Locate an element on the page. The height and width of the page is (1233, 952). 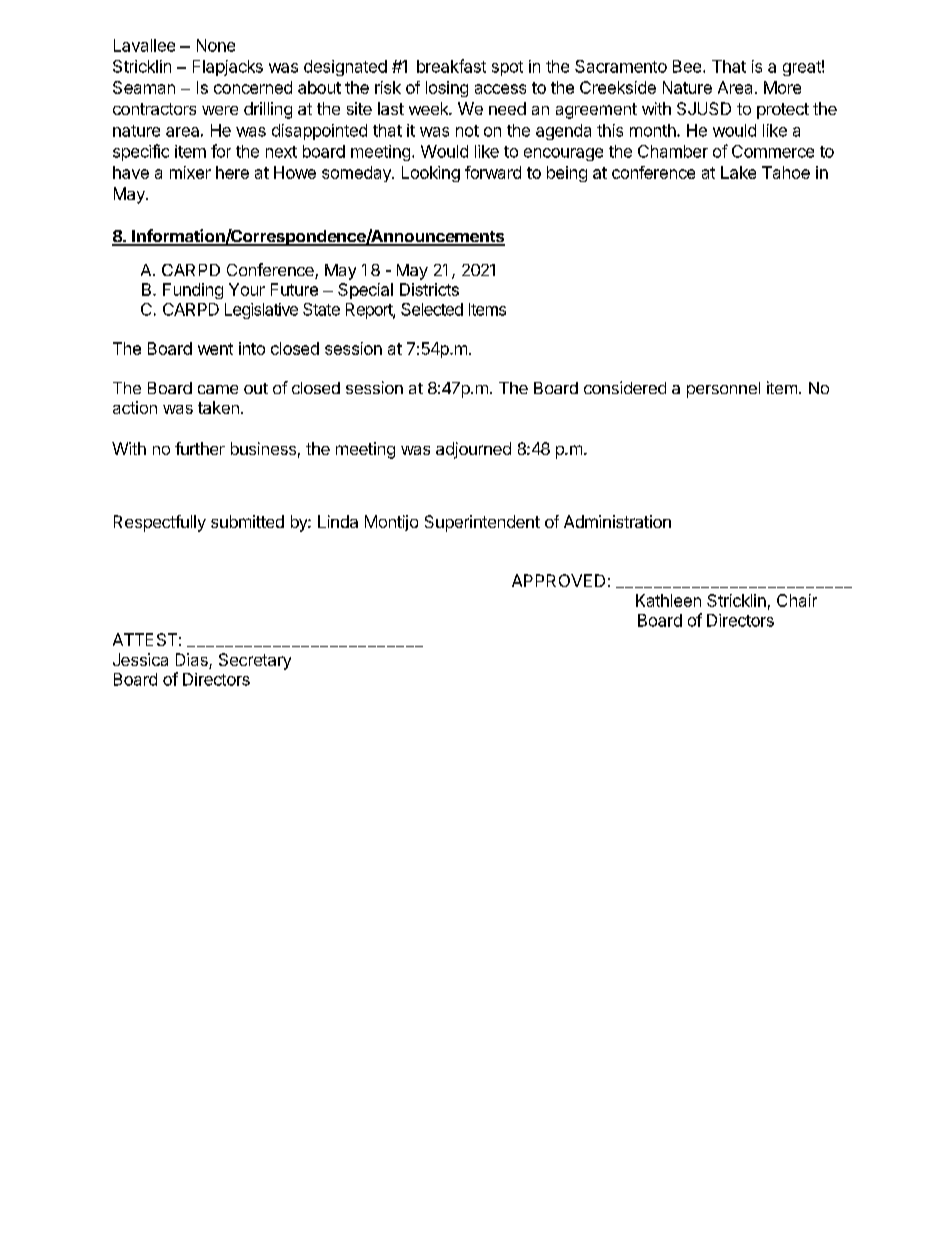
None is located at coordinates (216, 45).
